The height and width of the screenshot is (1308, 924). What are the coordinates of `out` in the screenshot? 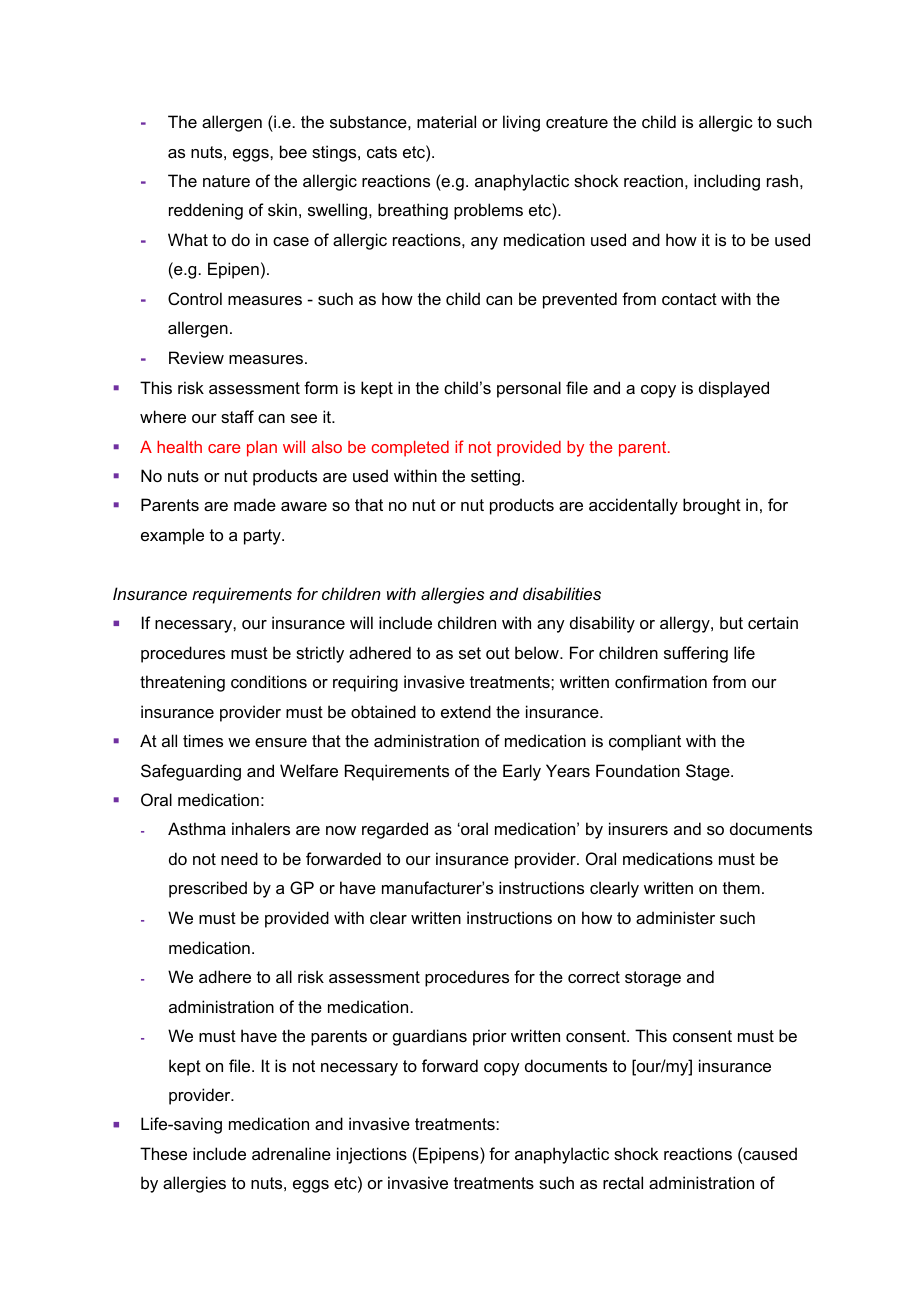 It's located at (498, 653).
